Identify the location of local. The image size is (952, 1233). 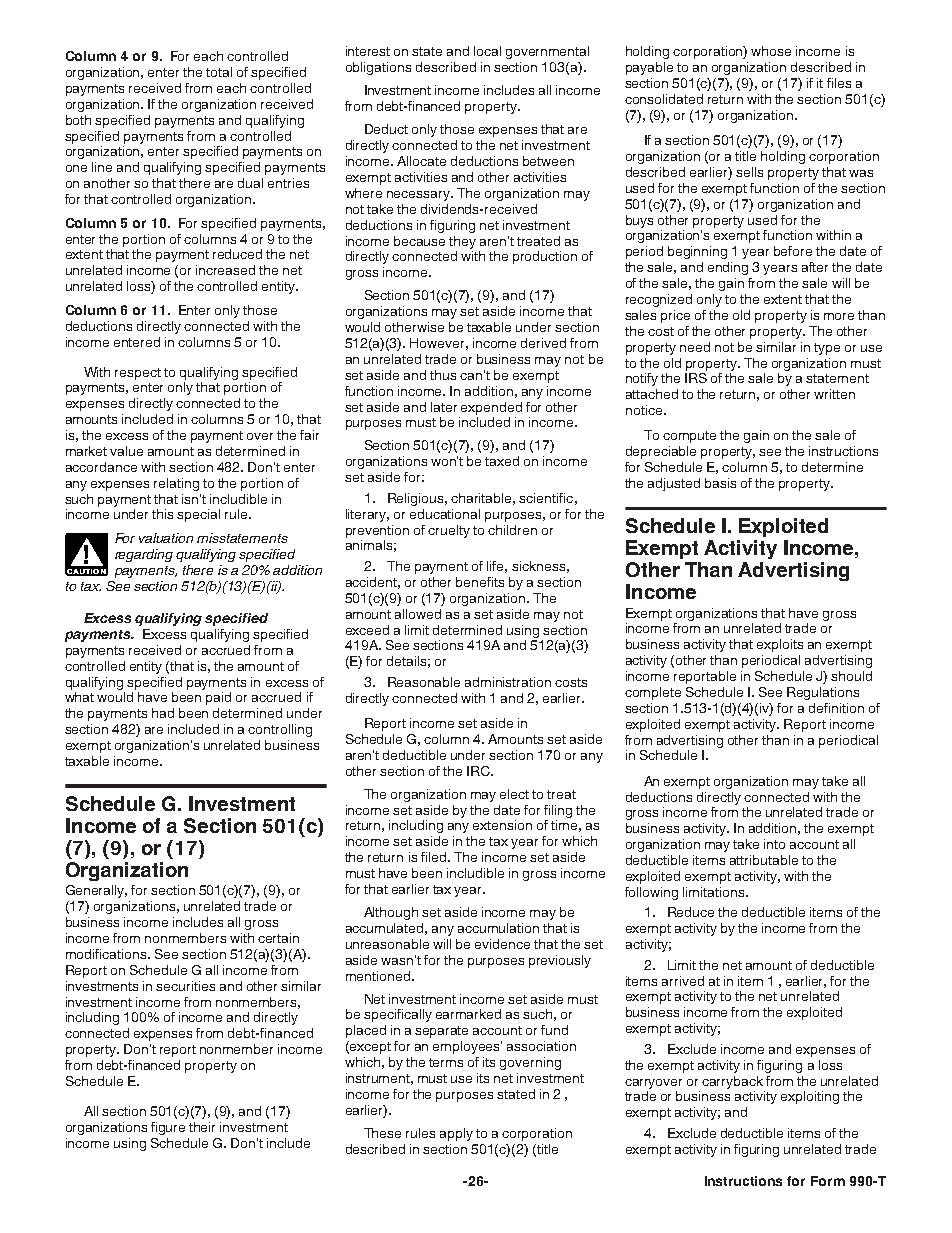
(487, 51).
